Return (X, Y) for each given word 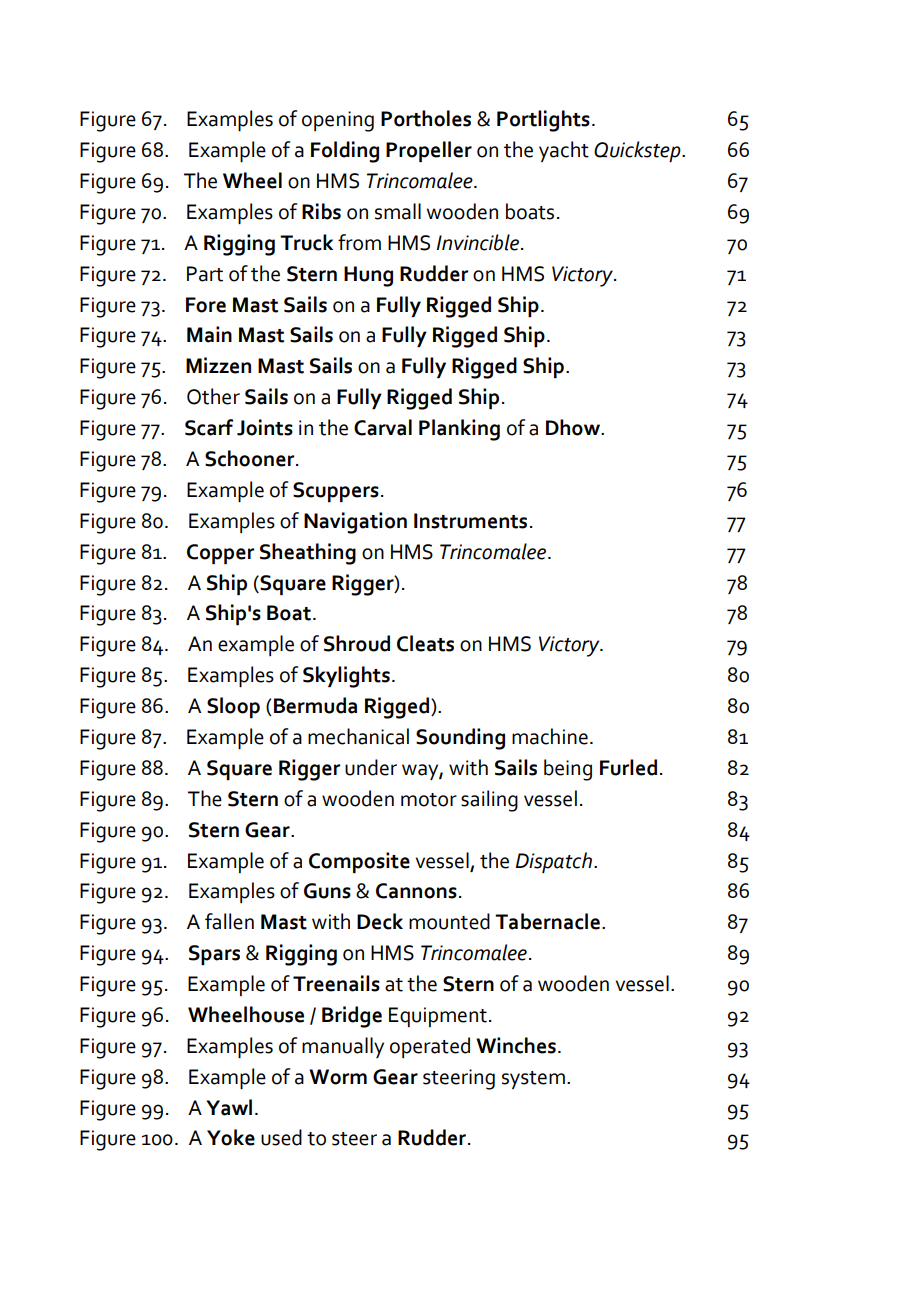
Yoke (231, 1137)
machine (550, 736)
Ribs (321, 211)
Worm (338, 1077)
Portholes (426, 118)
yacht (564, 151)
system (533, 1080)
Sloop (233, 707)
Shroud (357, 643)
